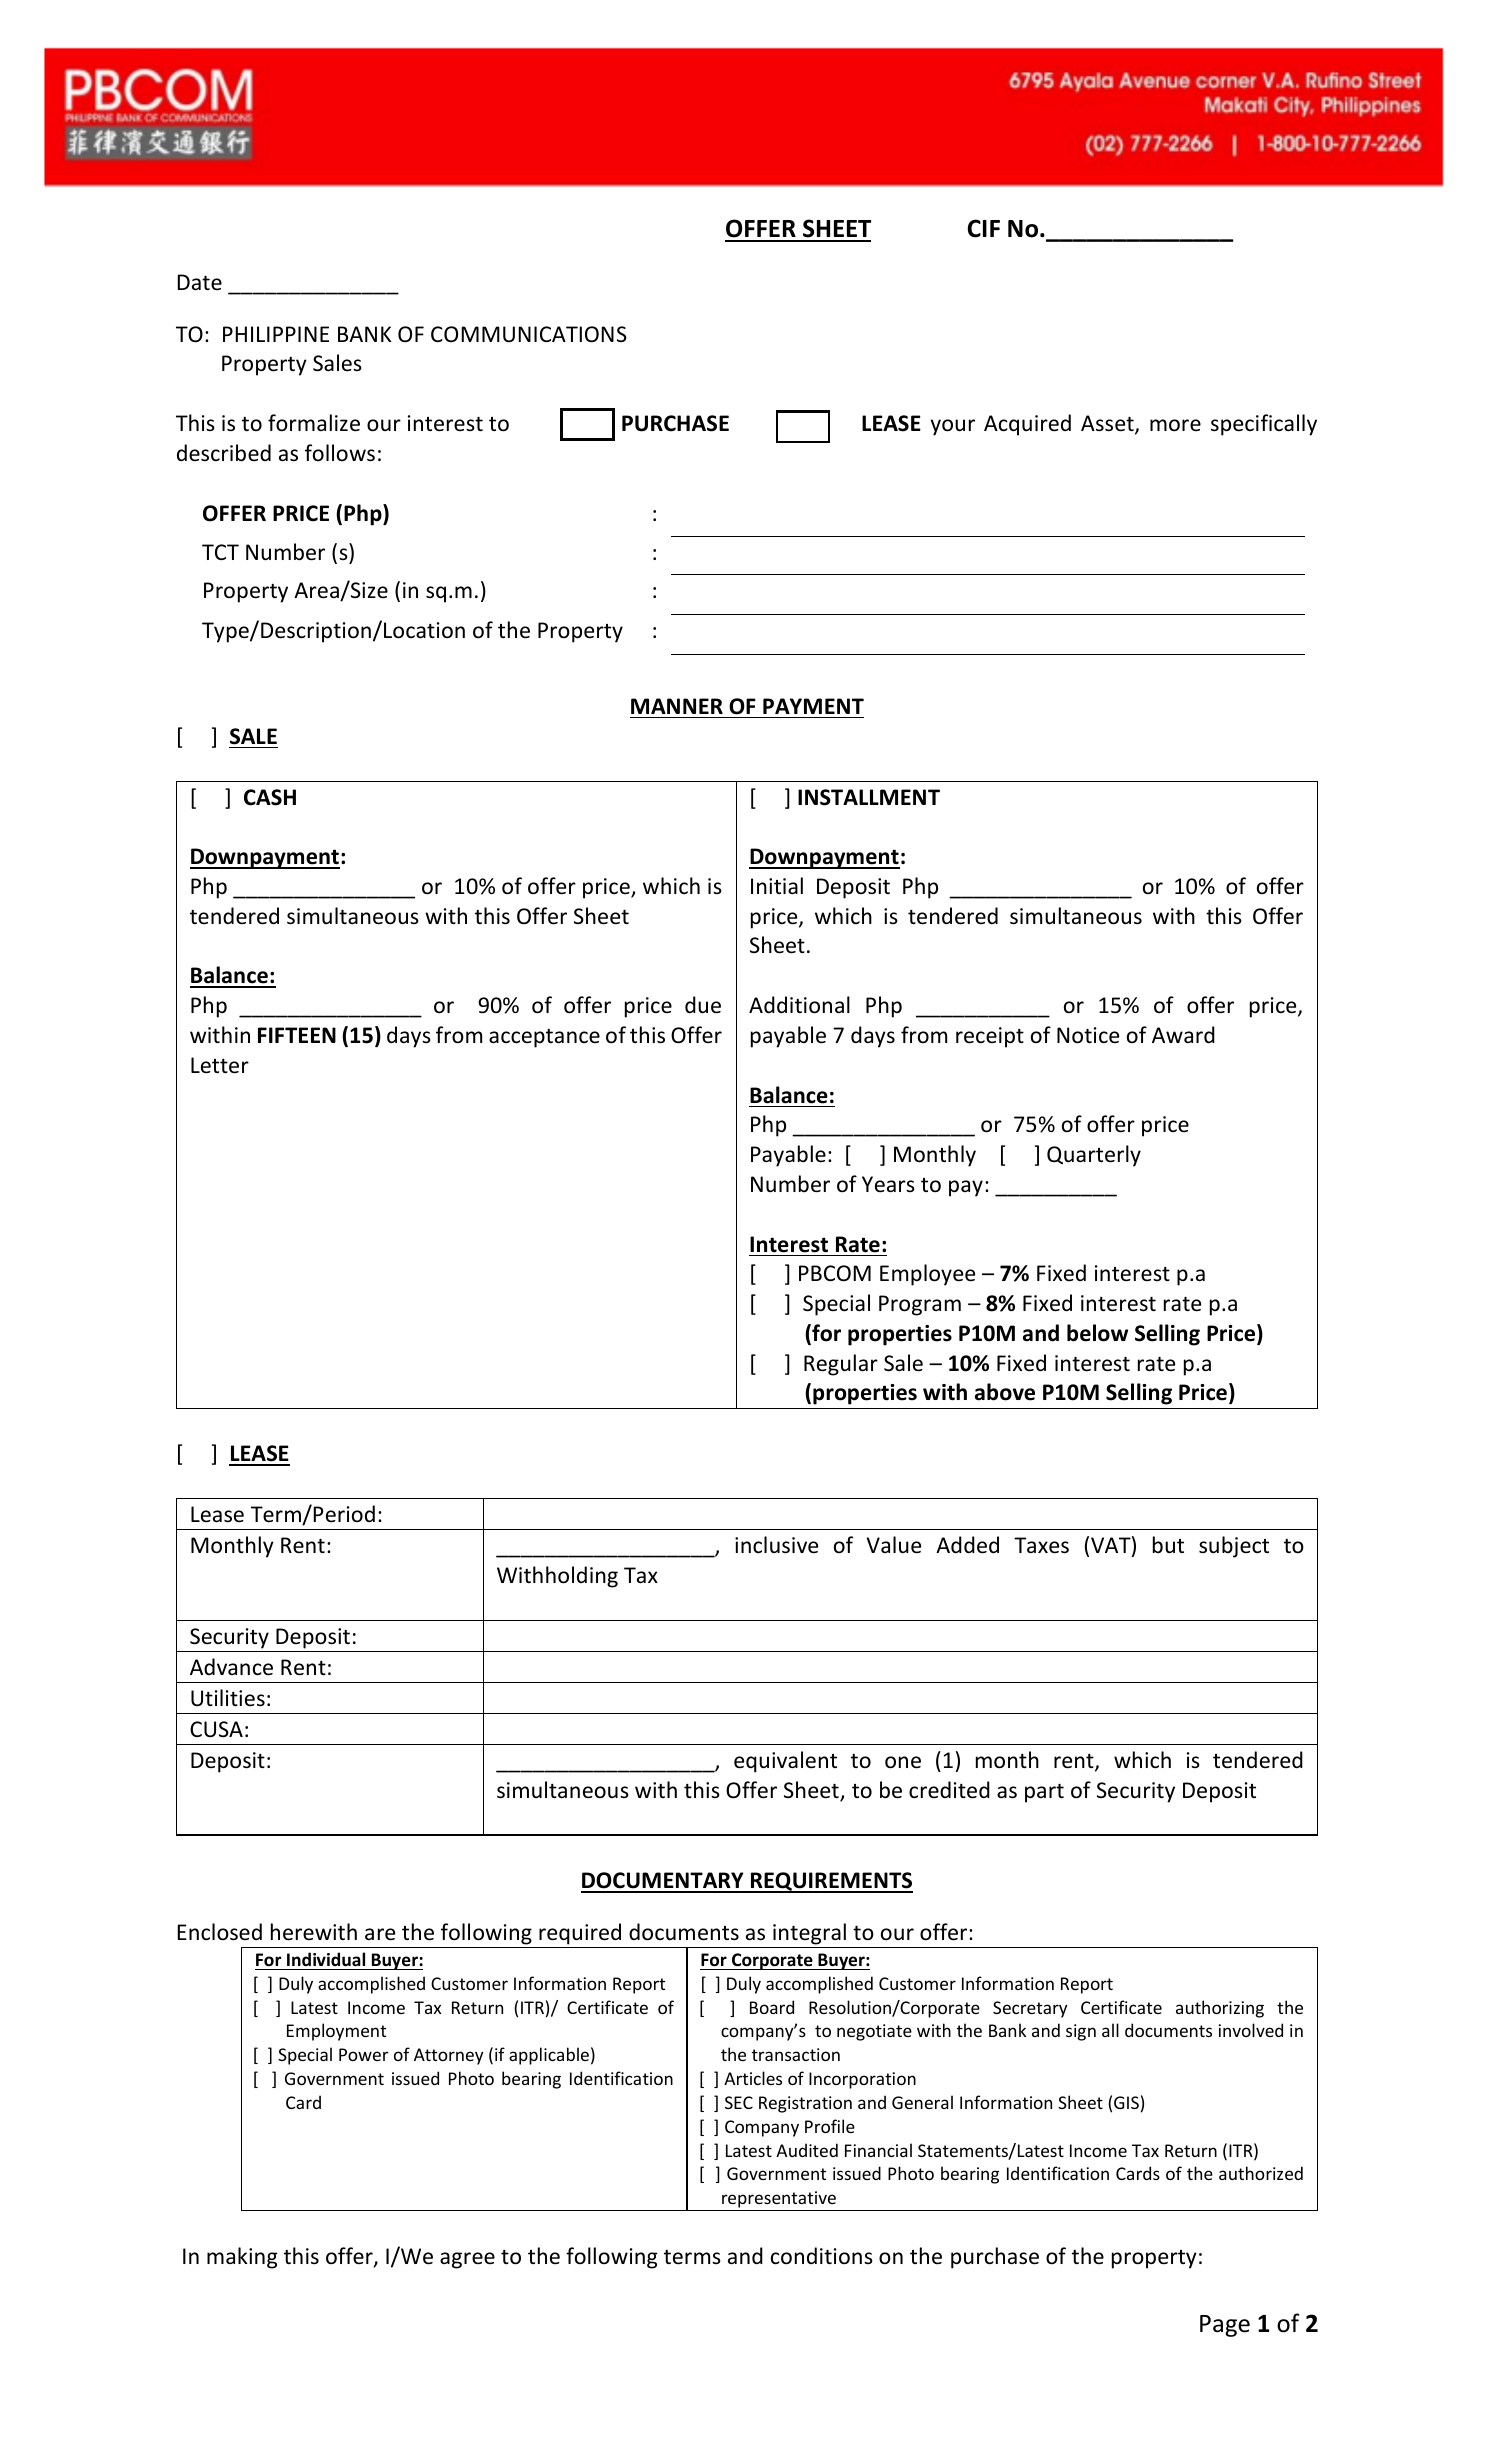  I want to click on but, so click(1168, 1545).
